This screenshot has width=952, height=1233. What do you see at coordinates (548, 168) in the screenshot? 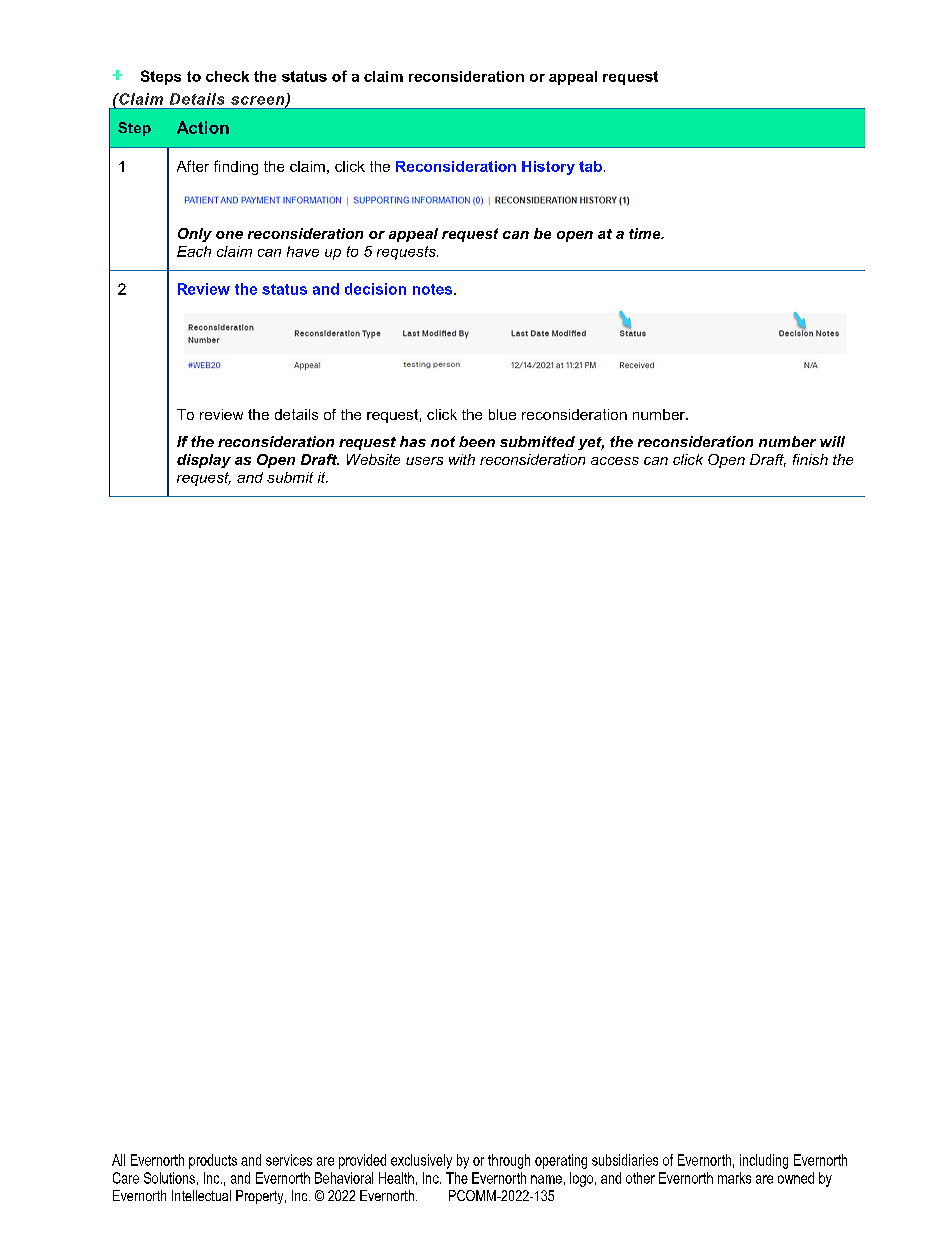
I see `History` at bounding box center [548, 168].
